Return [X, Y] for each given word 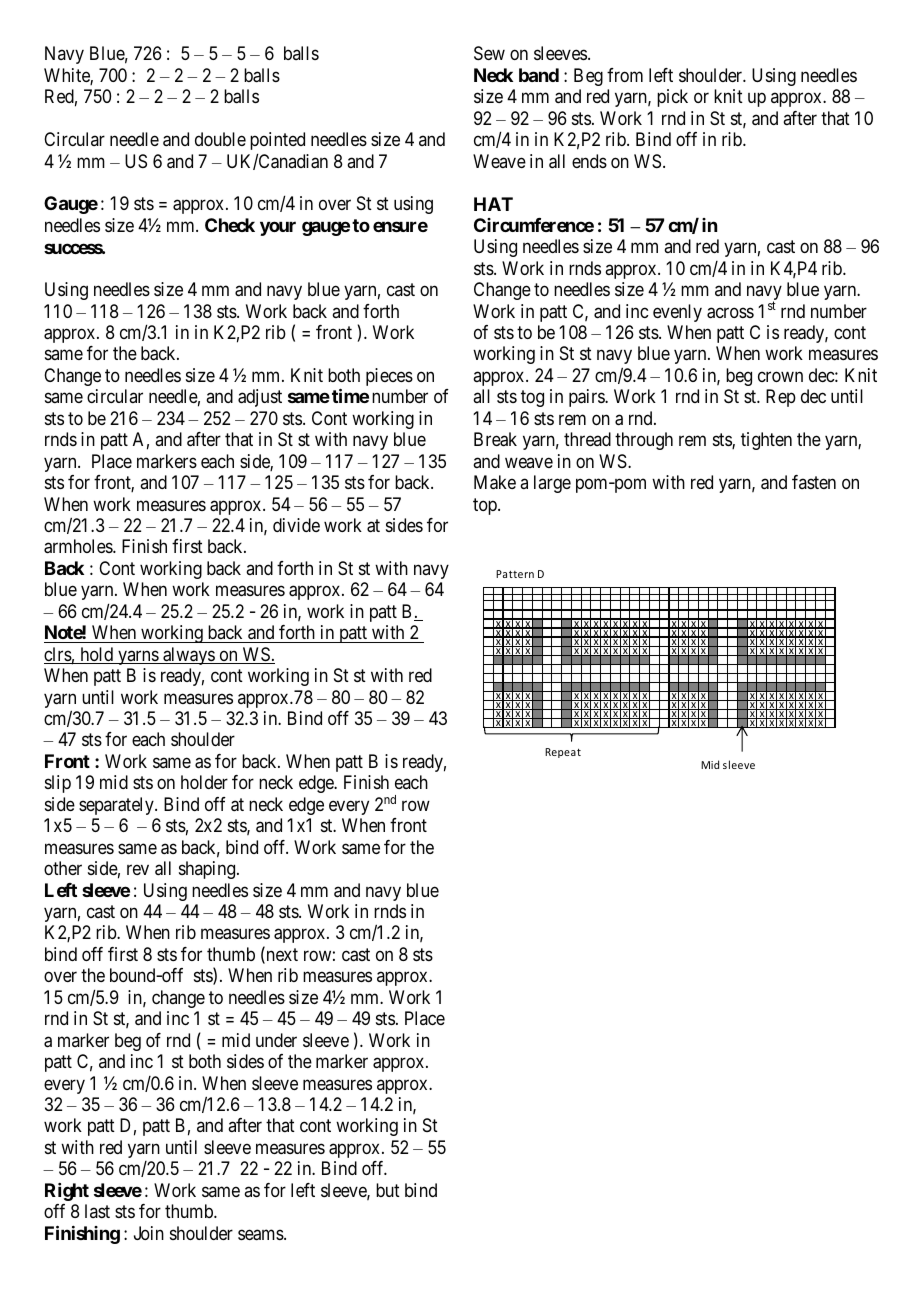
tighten [766, 441]
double [220, 139]
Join [149, 1233]
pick [672, 98]
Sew [489, 53]
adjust [260, 398]
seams [261, 1235]
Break [495, 439]
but [388, 1190]
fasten [814, 482]
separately [117, 806]
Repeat [563, 753]
